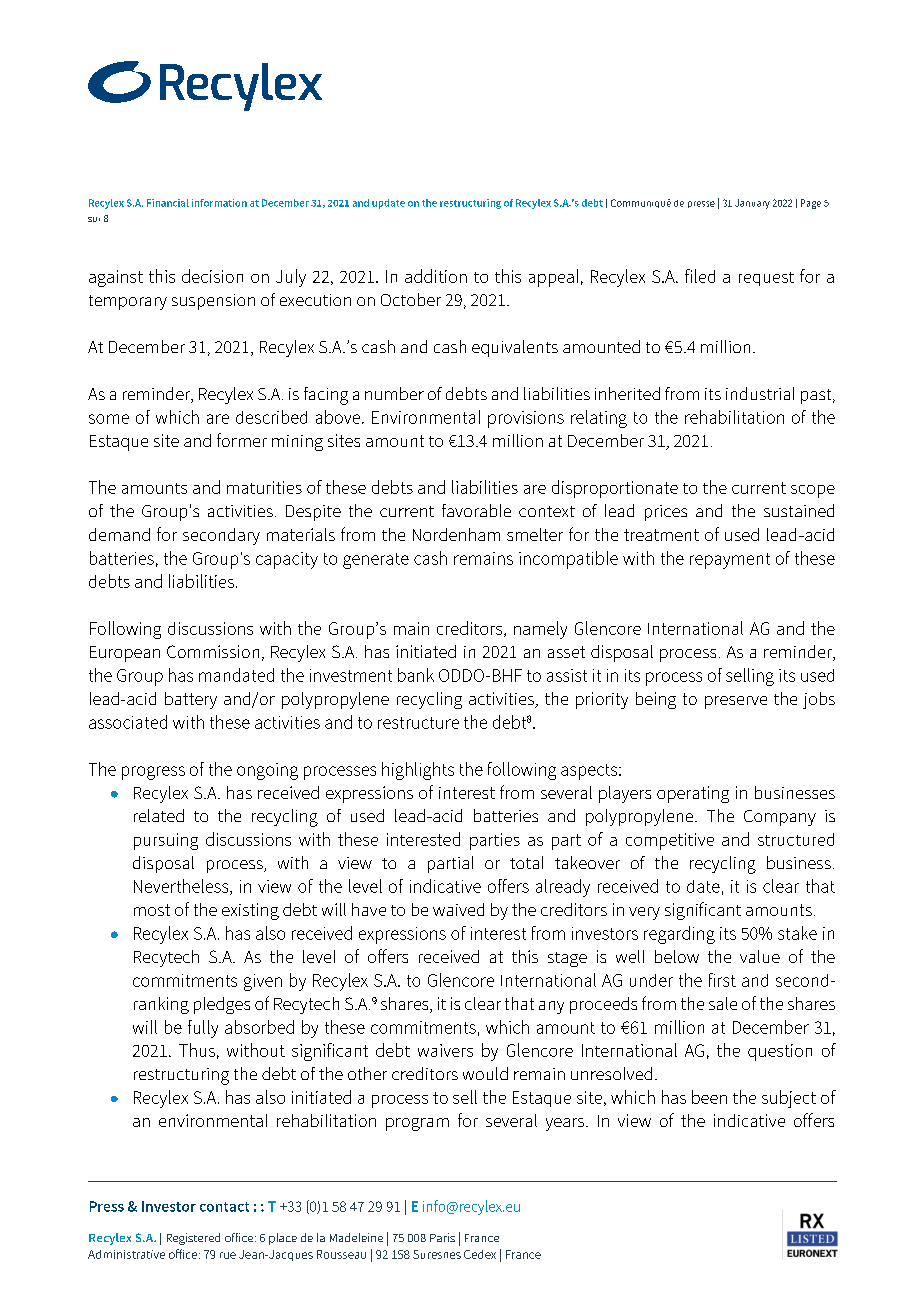  What do you see at coordinates (168, 203) in the screenshot?
I see `Financial` at bounding box center [168, 203].
